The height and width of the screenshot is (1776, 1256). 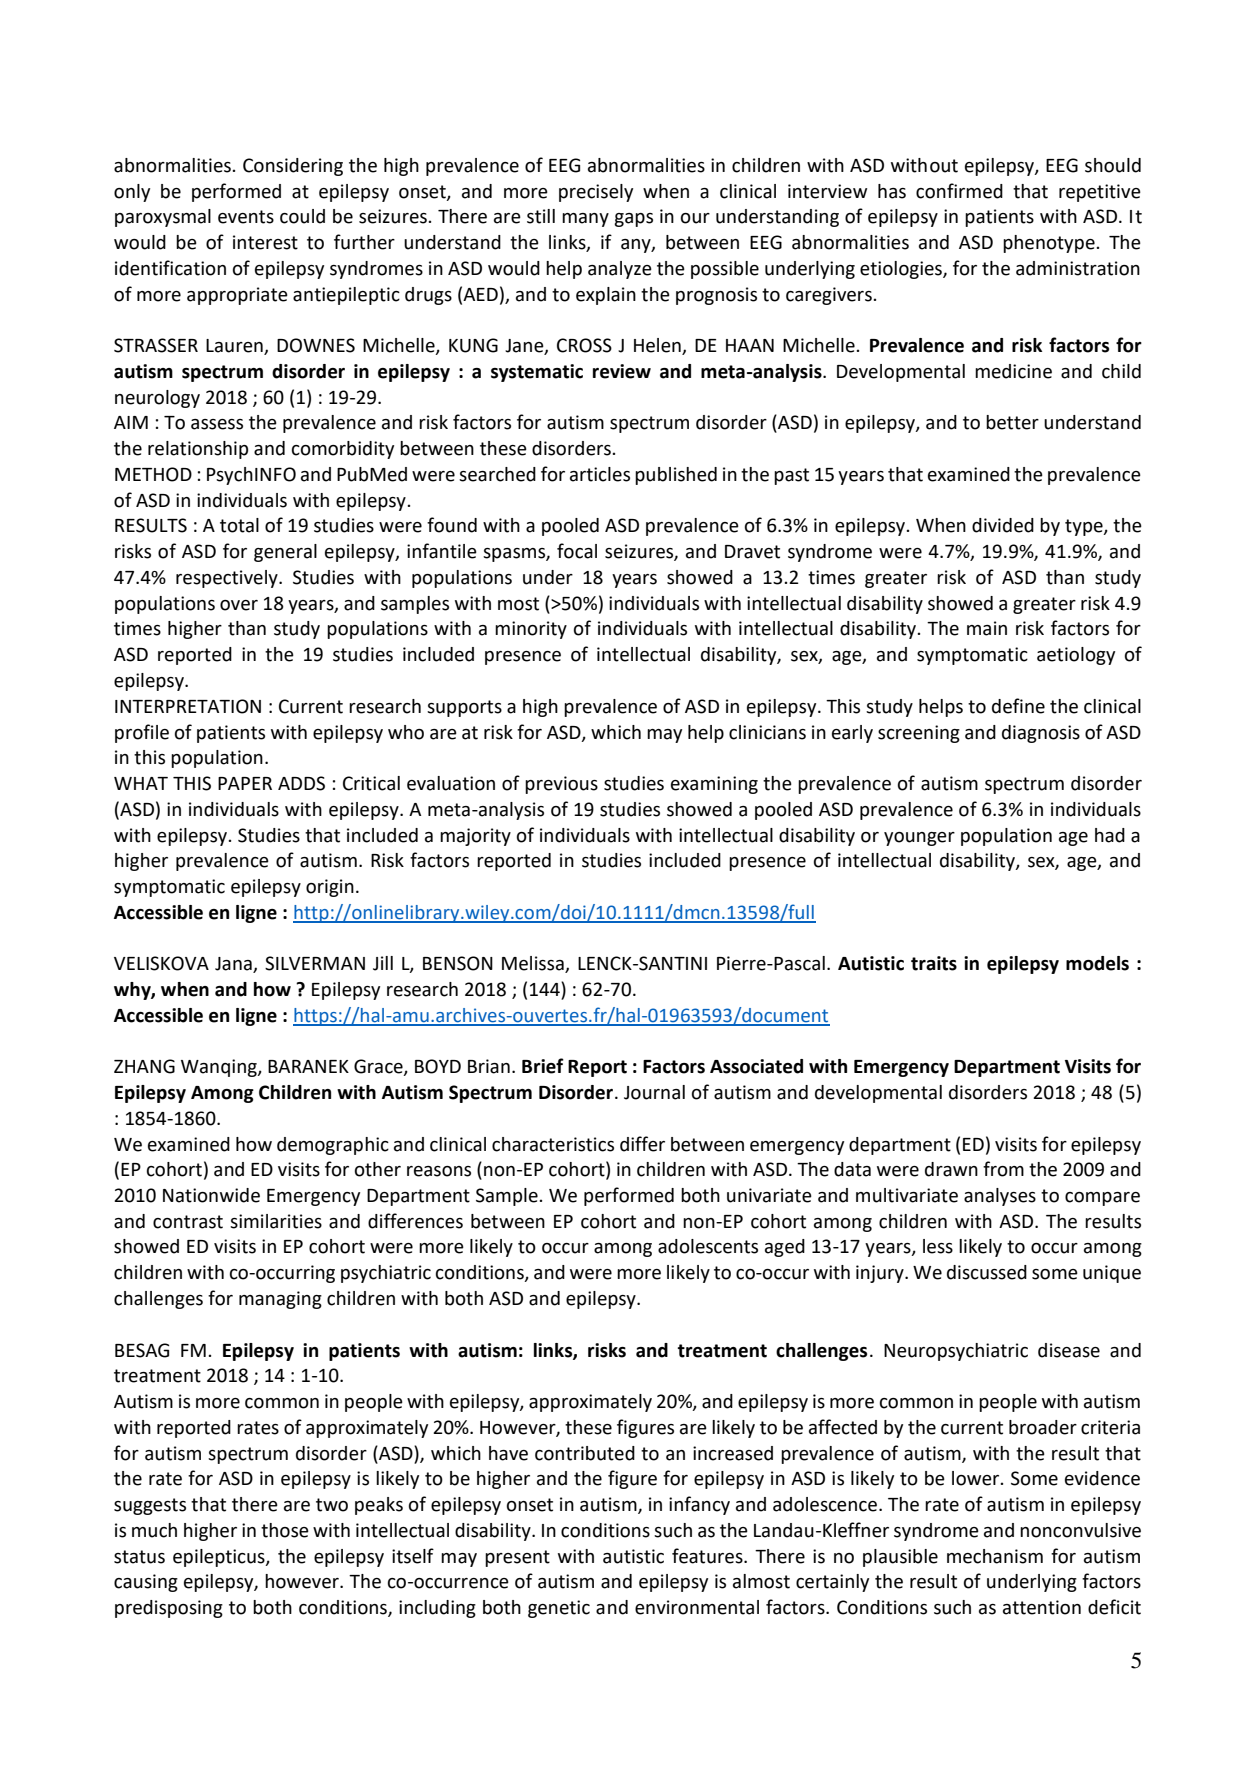 I want to click on confirmed, so click(x=959, y=191).
